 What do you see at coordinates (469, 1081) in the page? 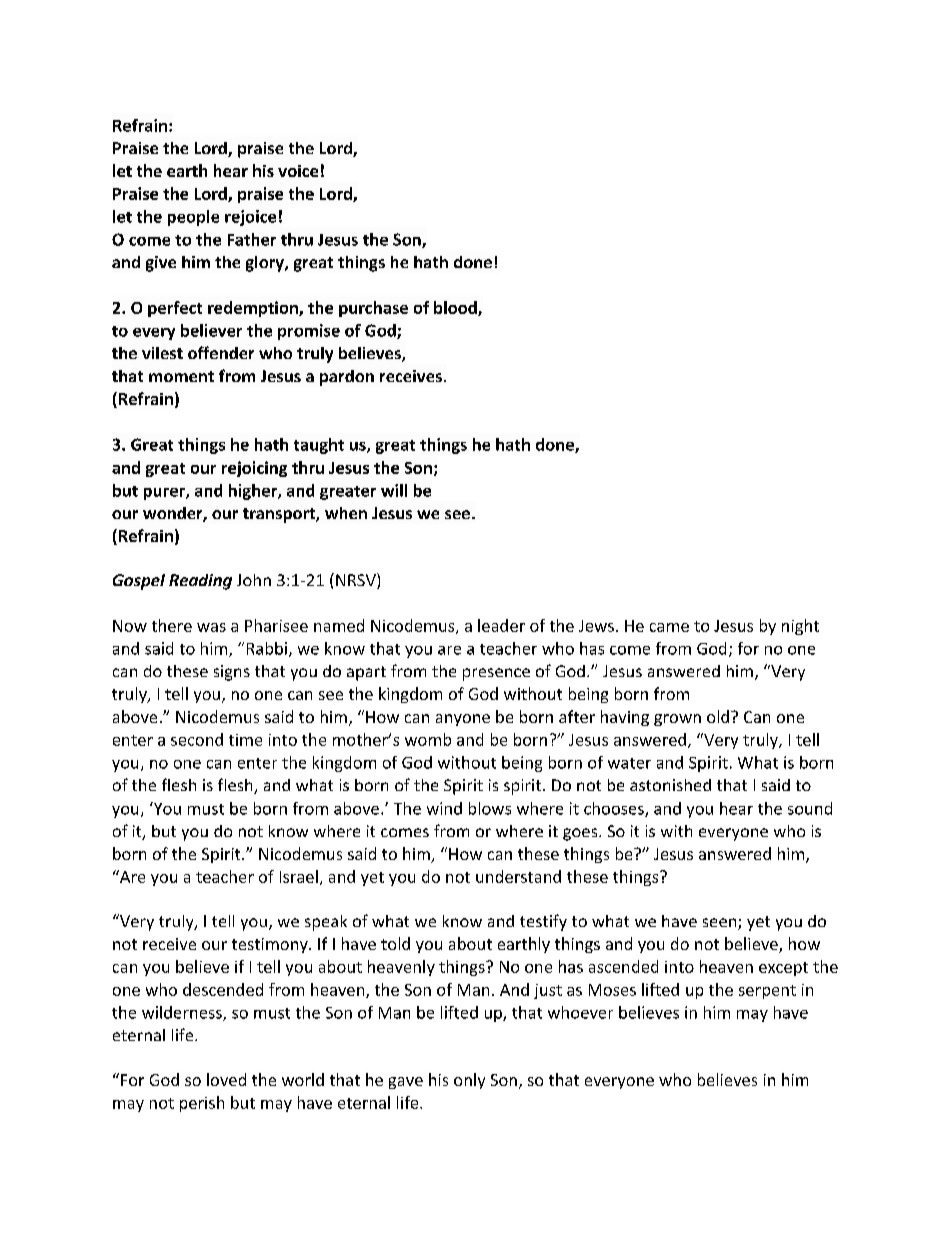
I see `only` at bounding box center [469, 1081].
